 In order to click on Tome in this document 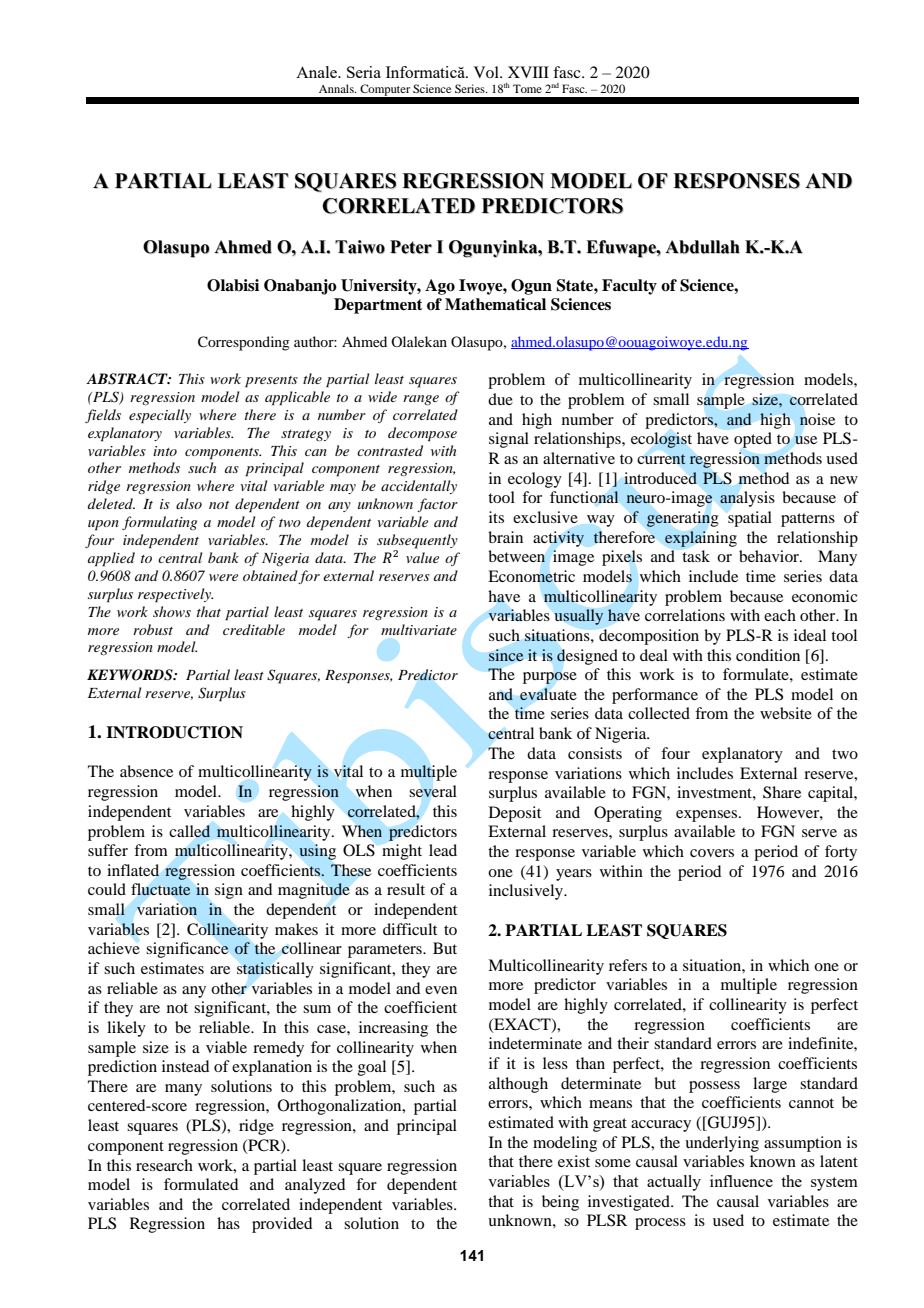, I will do `click(527, 88)`.
